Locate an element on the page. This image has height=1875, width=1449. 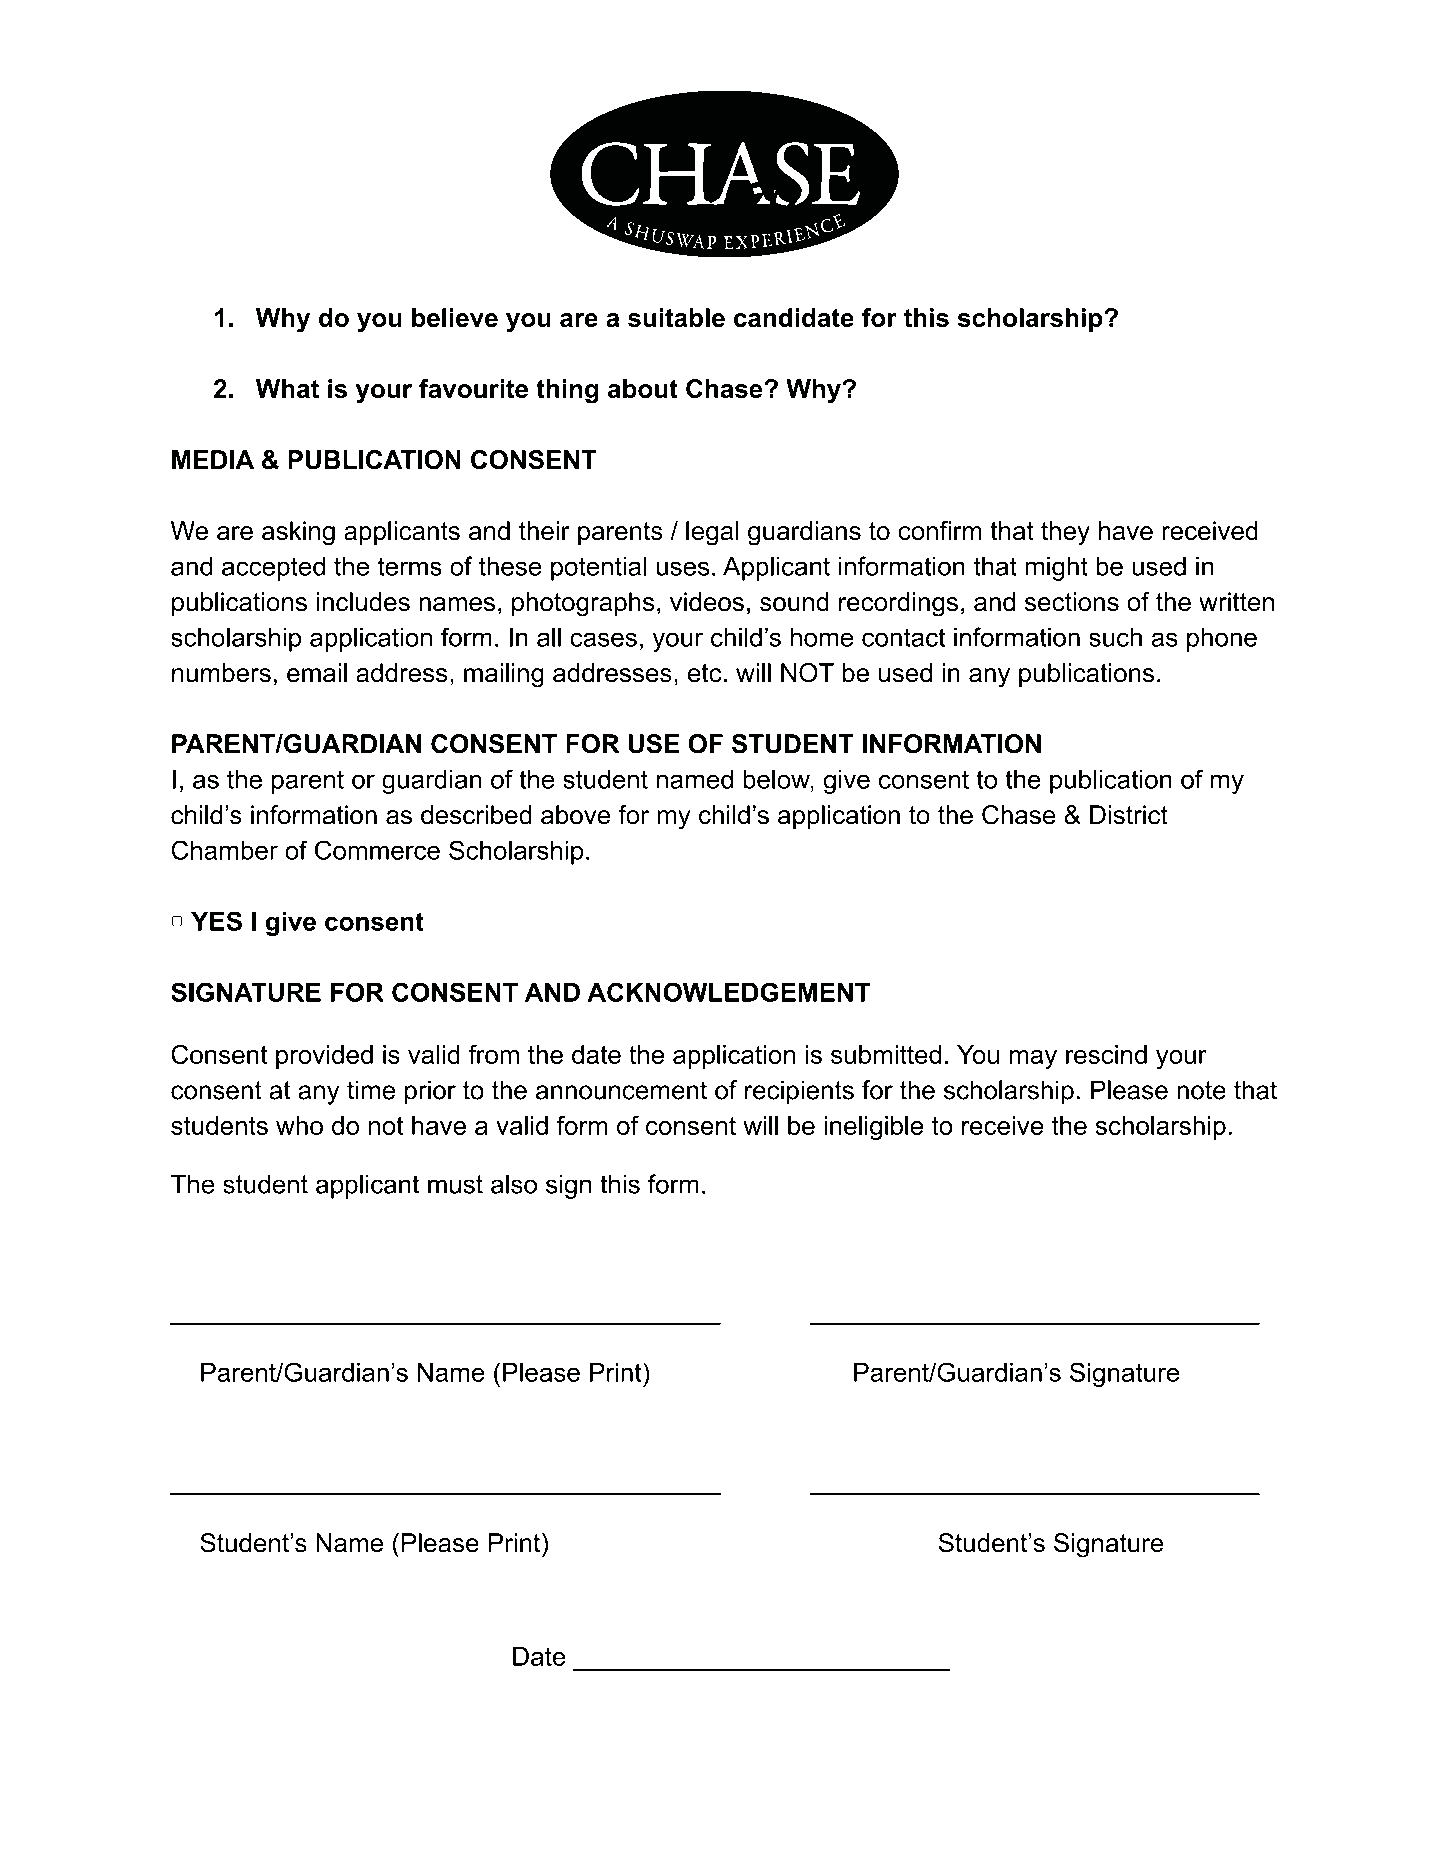
What is located at coordinates (287, 388).
